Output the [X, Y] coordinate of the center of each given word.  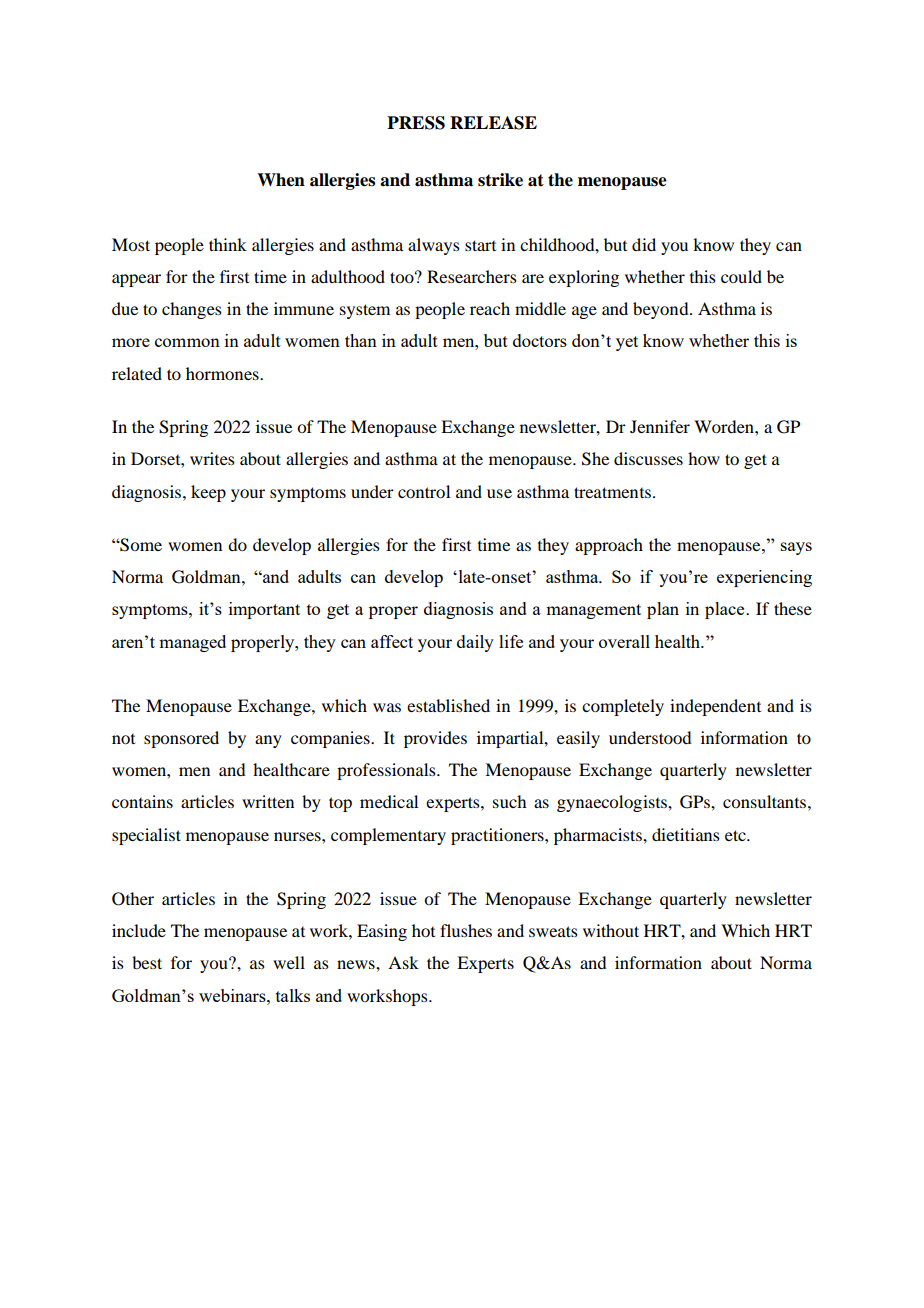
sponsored [181, 739]
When [281, 180]
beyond [662, 310]
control [424, 491]
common [187, 342]
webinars [233, 995]
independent [715, 707]
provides [435, 739]
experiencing [764, 578]
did [644, 244]
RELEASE [493, 123]
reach [490, 308]
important [264, 610]
